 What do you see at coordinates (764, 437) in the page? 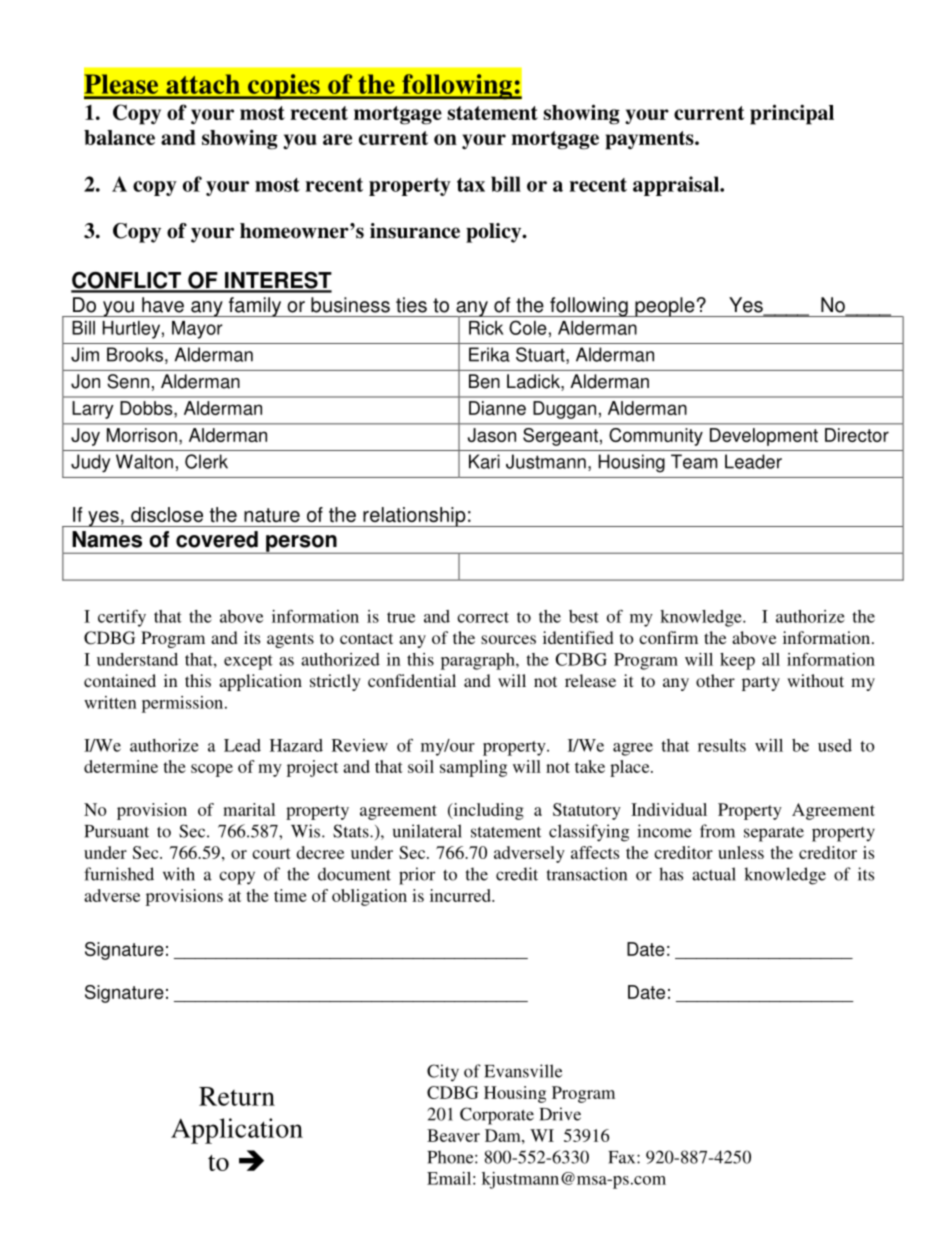
I see `Development` at bounding box center [764, 437].
